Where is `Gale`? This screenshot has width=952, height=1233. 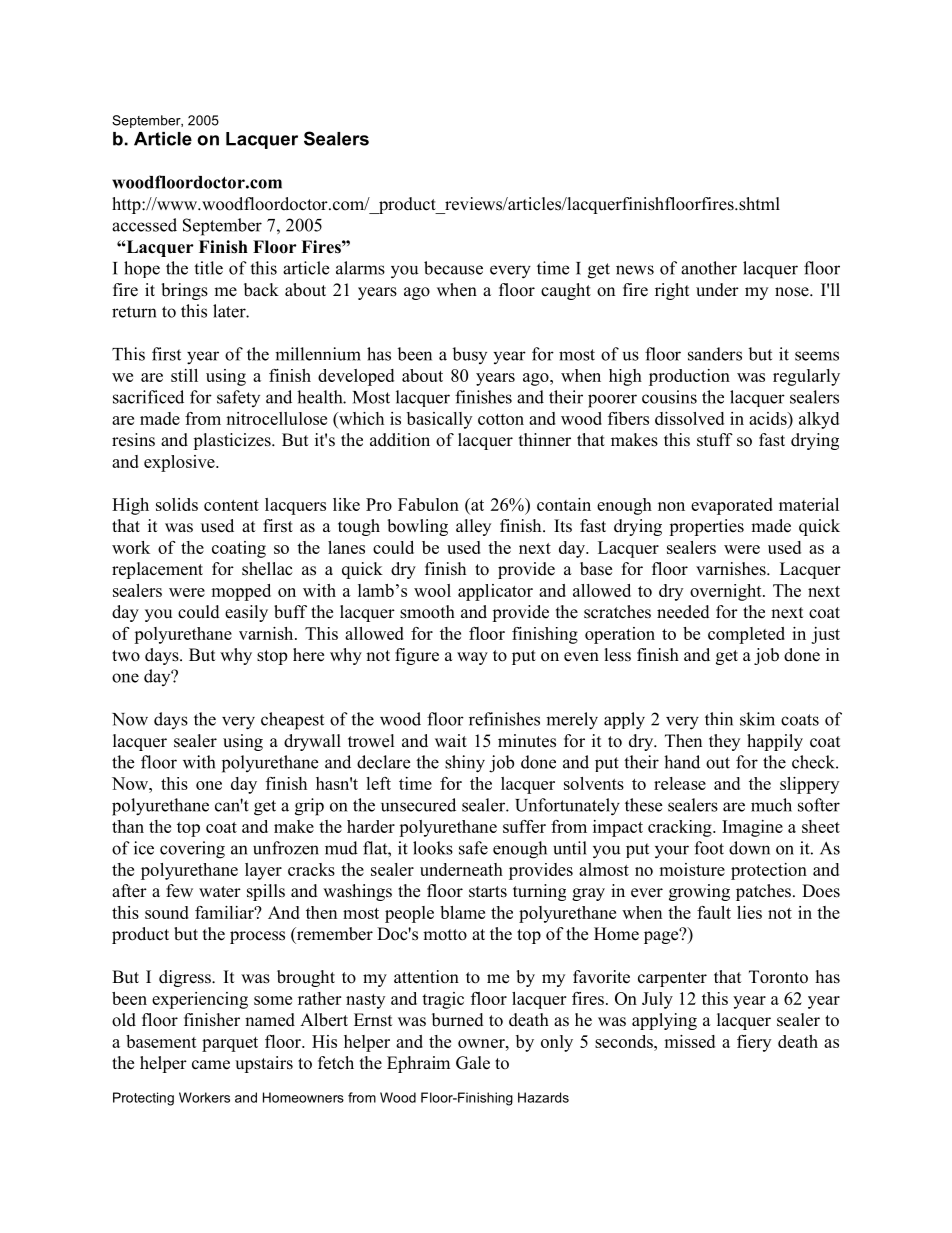 Gale is located at coordinates (473, 1063).
